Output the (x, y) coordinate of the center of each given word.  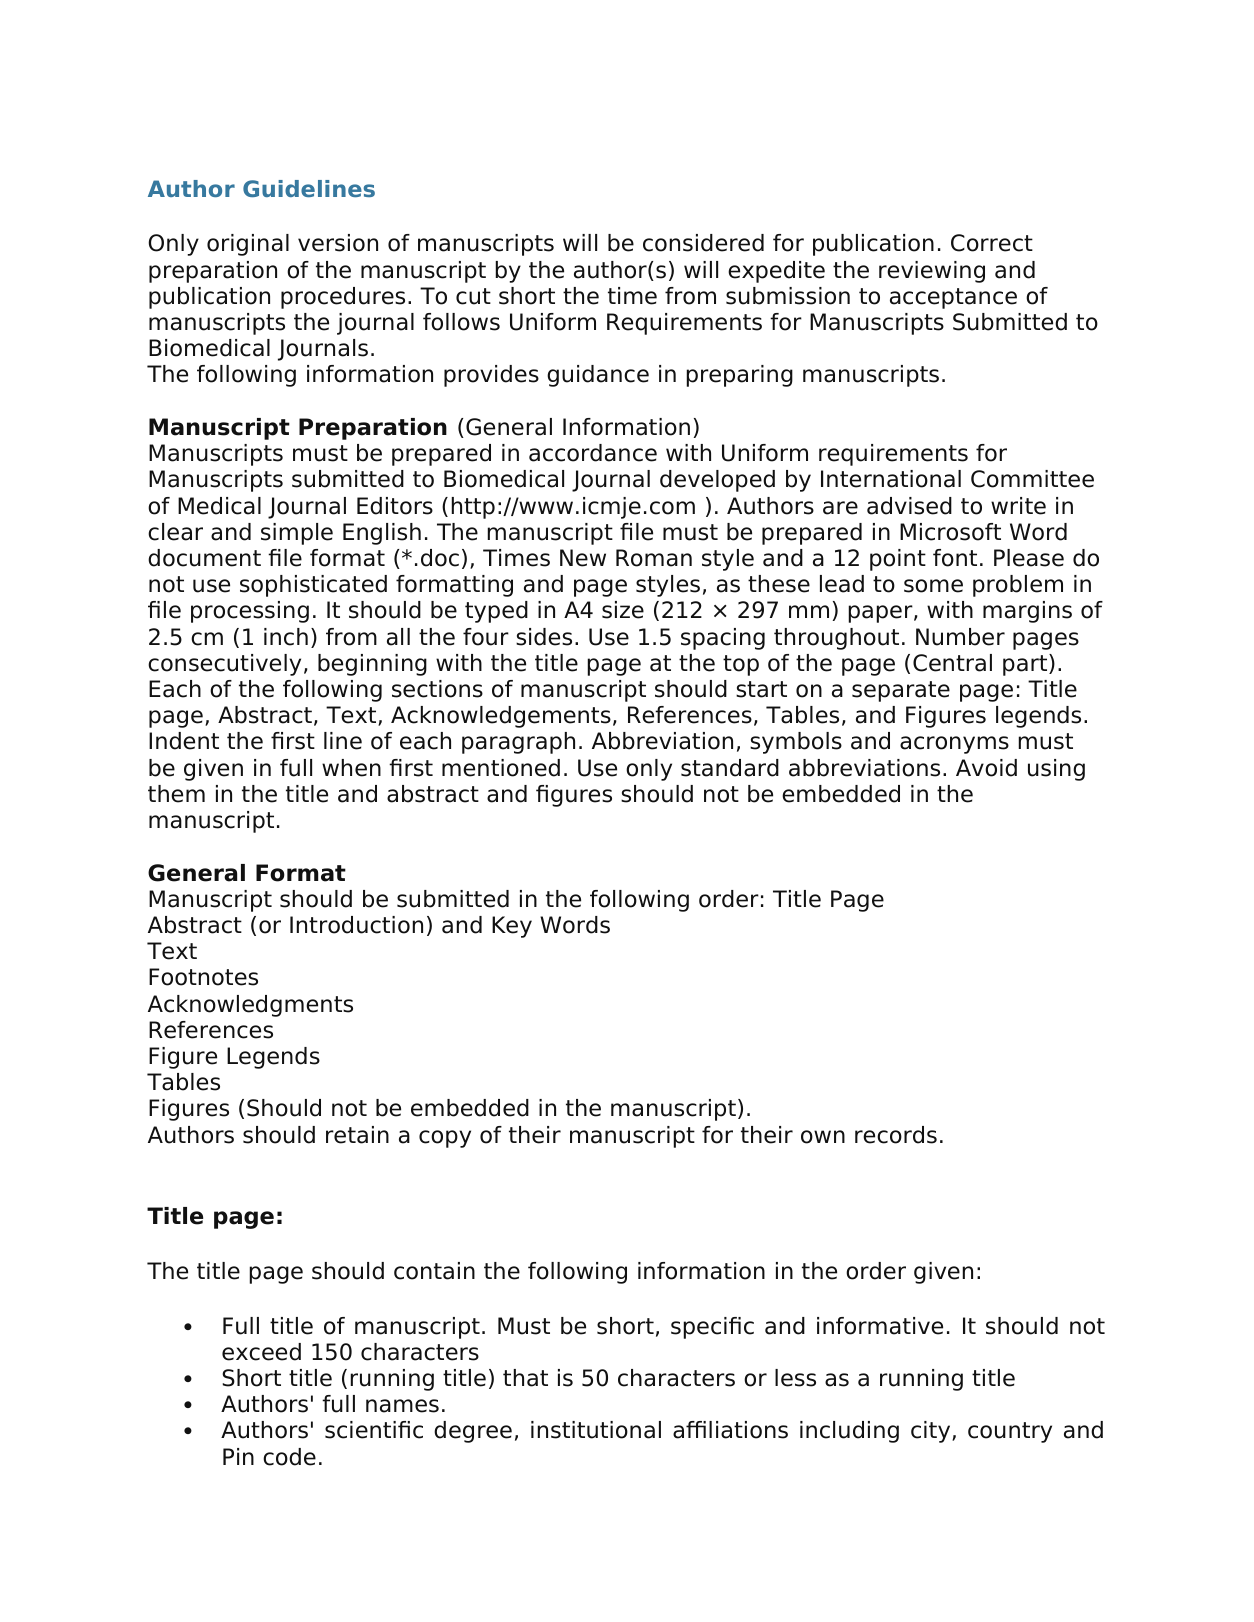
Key (512, 927)
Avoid (986, 768)
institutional (596, 1430)
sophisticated (313, 586)
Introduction (356, 925)
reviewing (932, 272)
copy (445, 1139)
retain (357, 1135)
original (248, 245)
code (289, 1457)
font (955, 558)
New (583, 558)
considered (703, 243)
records (896, 1135)
